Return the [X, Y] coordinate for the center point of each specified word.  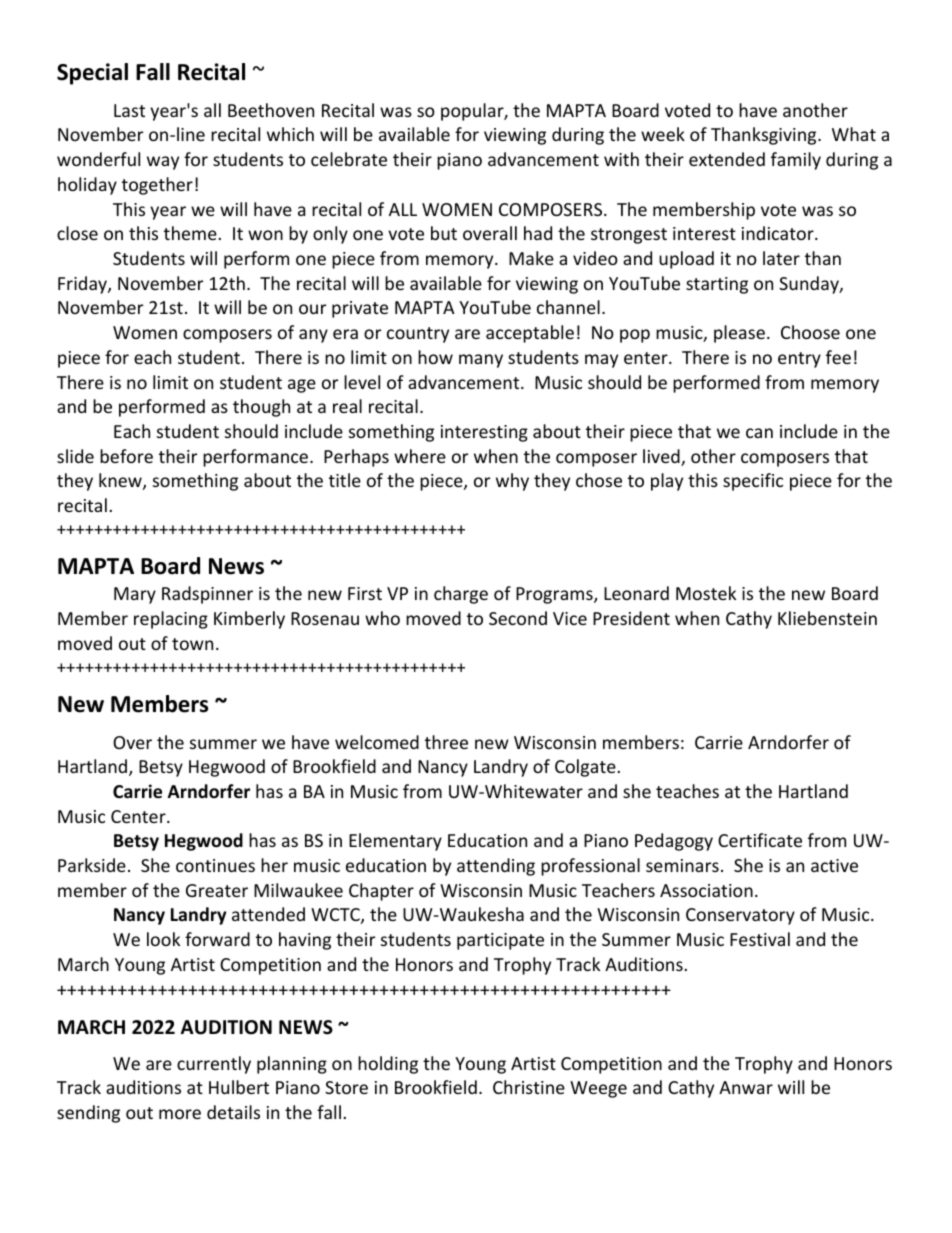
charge [461, 595]
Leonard [636, 593]
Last [129, 110]
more [180, 1114]
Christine [529, 1087]
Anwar [746, 1087]
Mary [135, 595]
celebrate [349, 159]
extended [727, 159]
